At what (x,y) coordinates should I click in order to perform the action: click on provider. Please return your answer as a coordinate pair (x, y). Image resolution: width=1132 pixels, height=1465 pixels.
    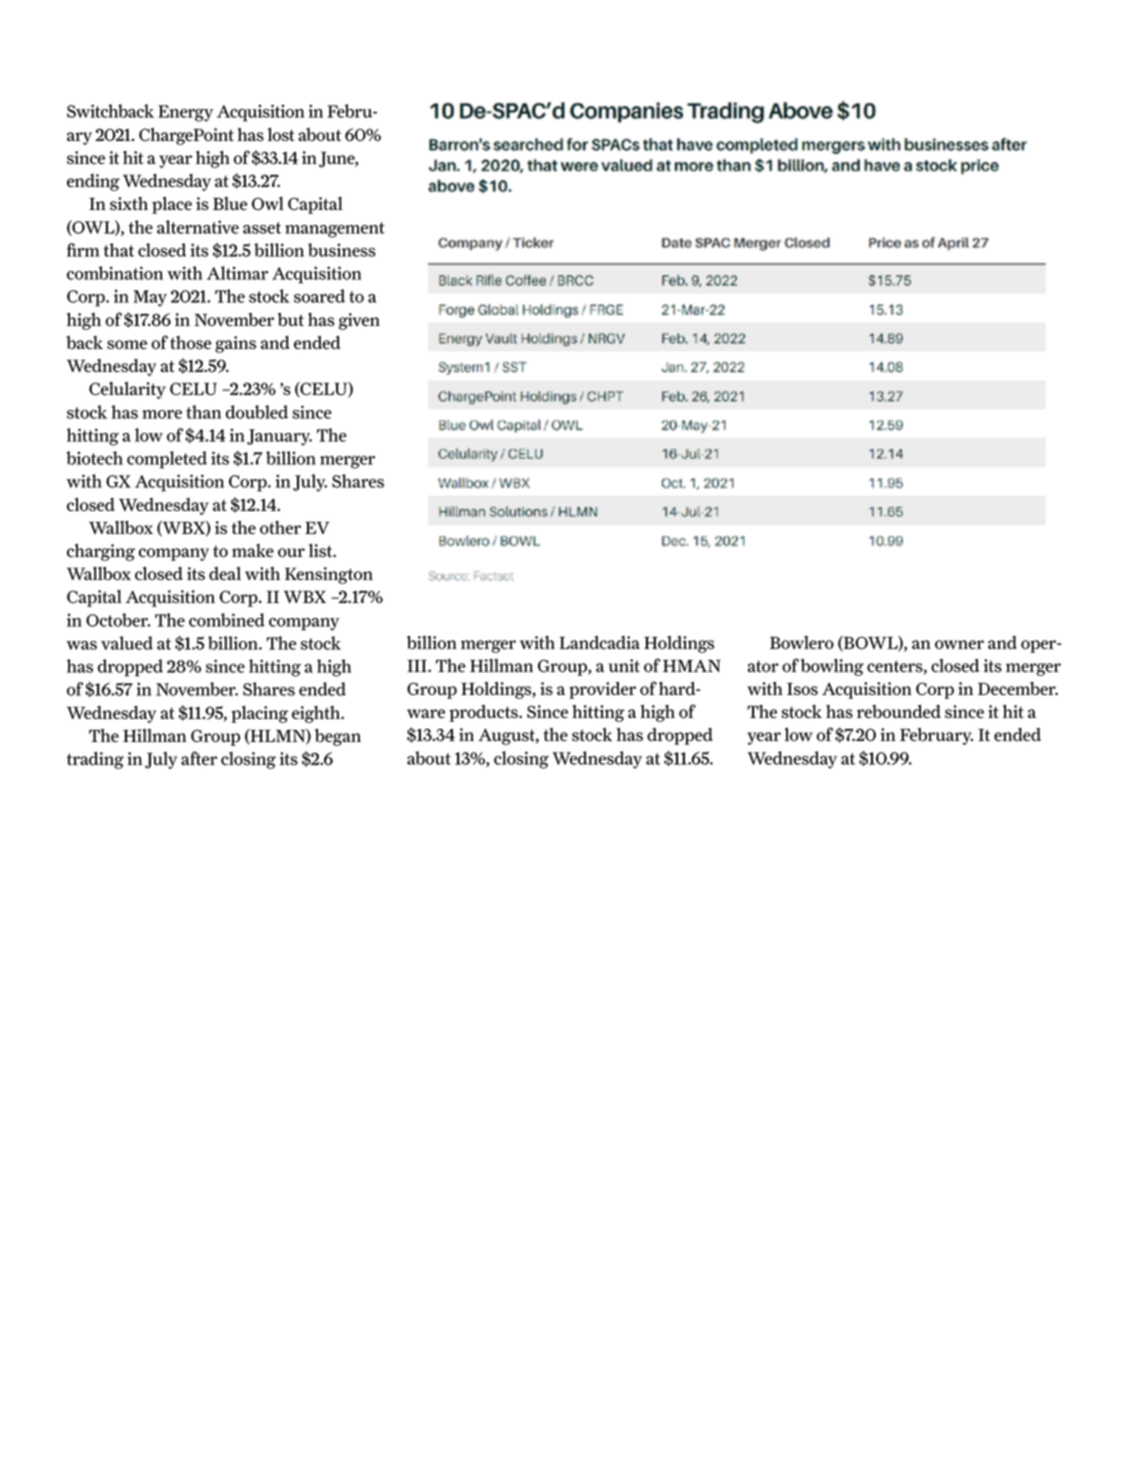
    Looking at the image, I should click on (602, 690).
